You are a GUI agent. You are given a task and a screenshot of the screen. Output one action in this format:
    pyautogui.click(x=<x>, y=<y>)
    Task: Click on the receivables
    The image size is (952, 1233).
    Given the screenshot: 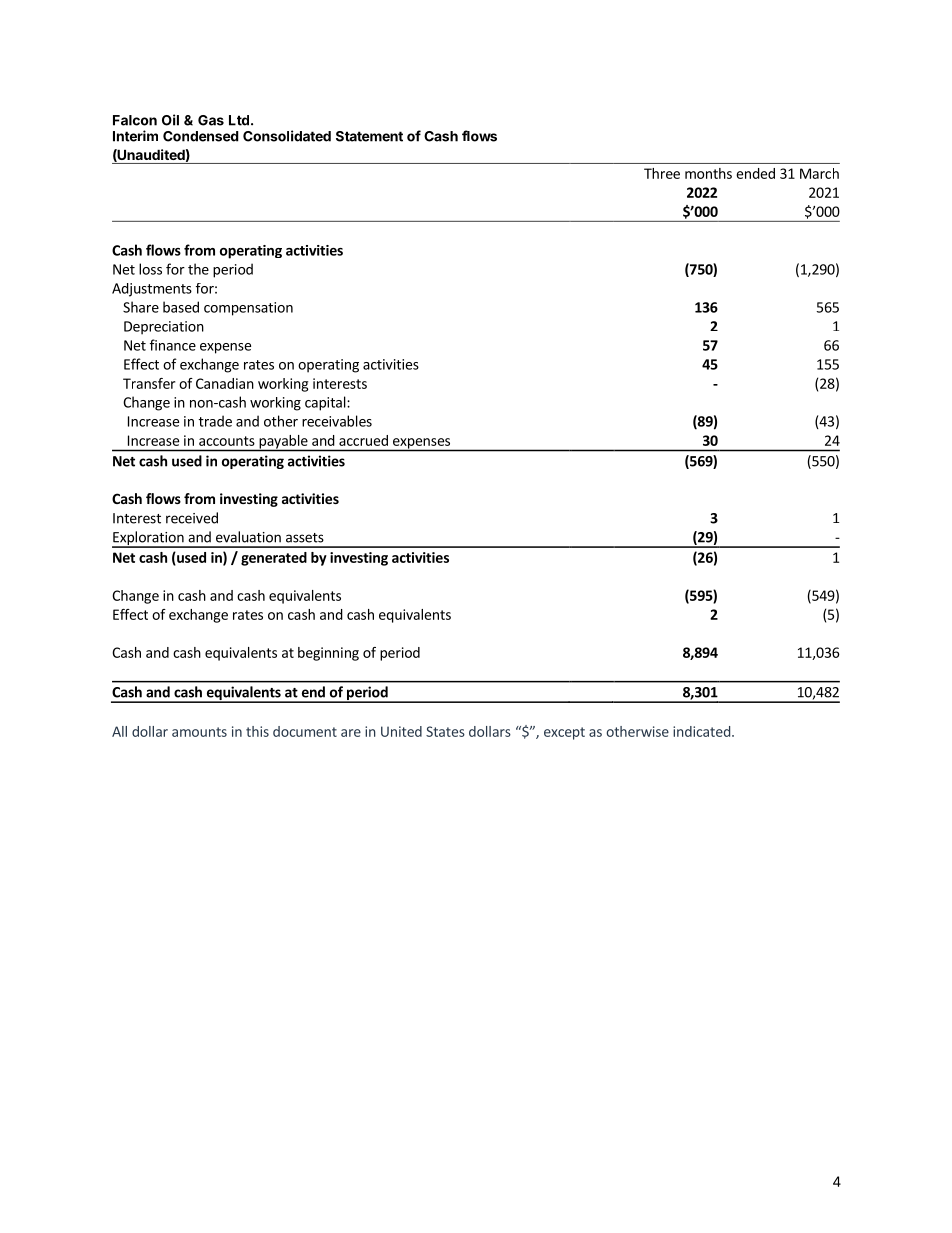 What is the action you would take?
    pyautogui.click(x=337, y=421)
